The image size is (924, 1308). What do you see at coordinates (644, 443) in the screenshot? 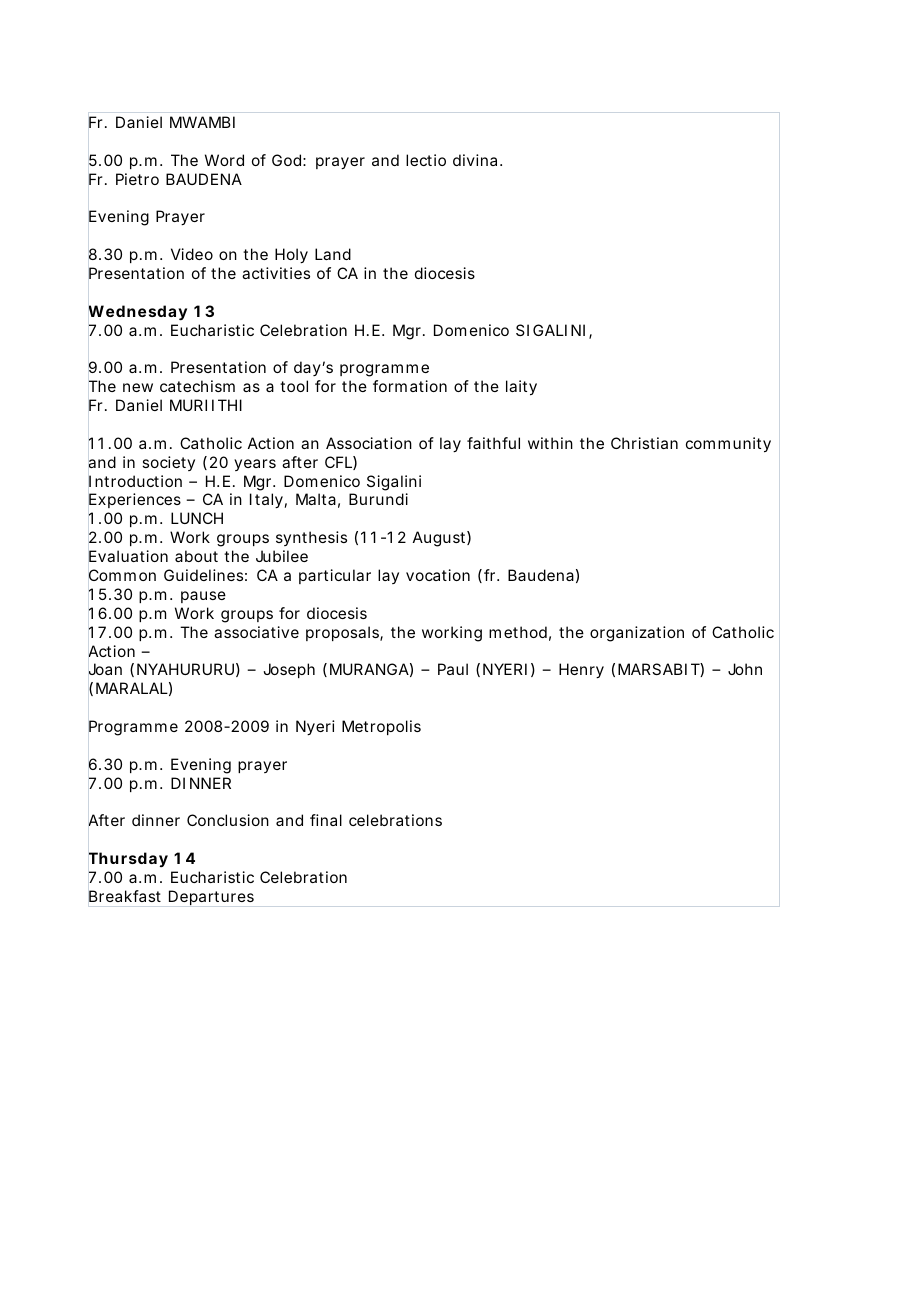
I see `Christian` at bounding box center [644, 443].
